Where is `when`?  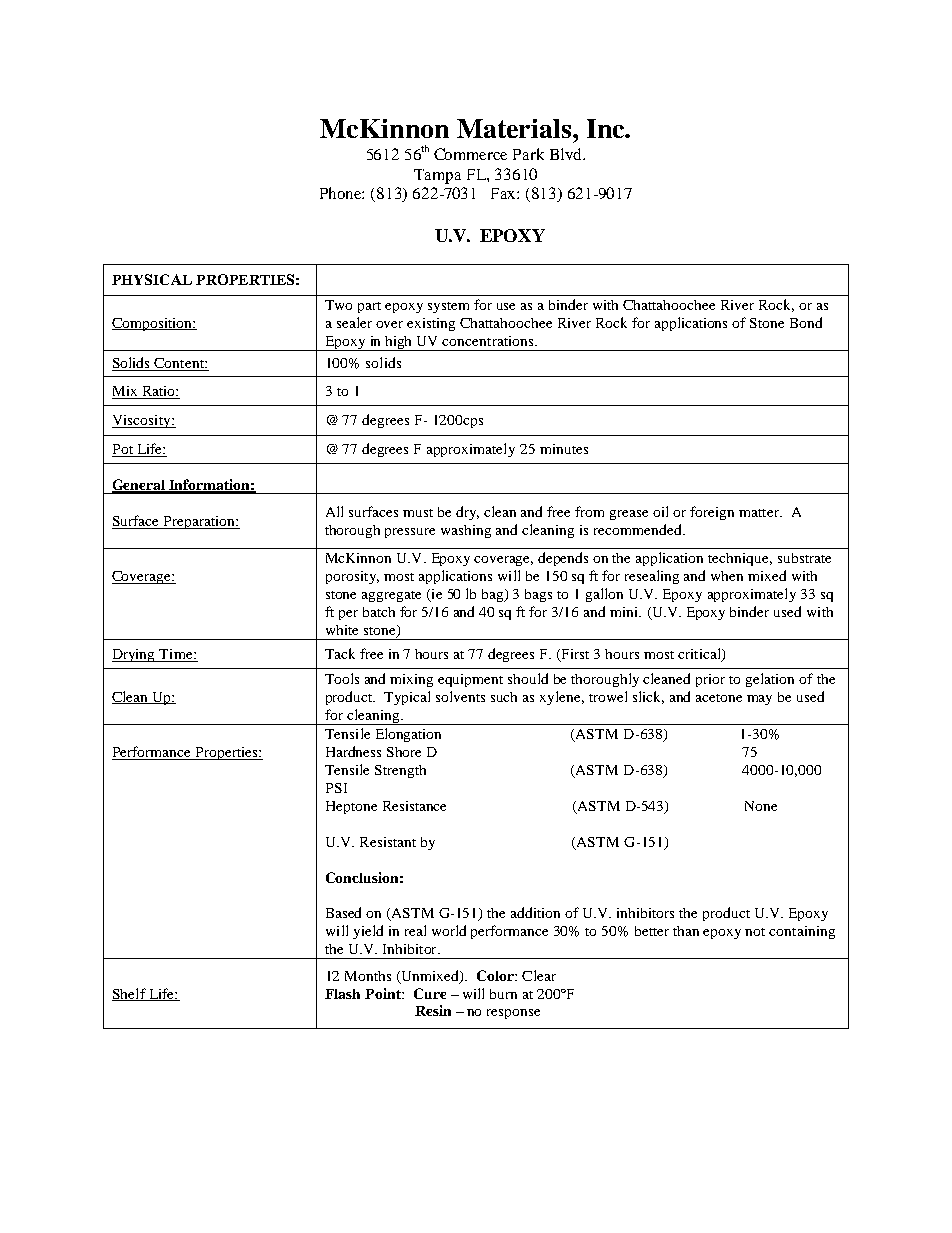
when is located at coordinates (727, 576).
